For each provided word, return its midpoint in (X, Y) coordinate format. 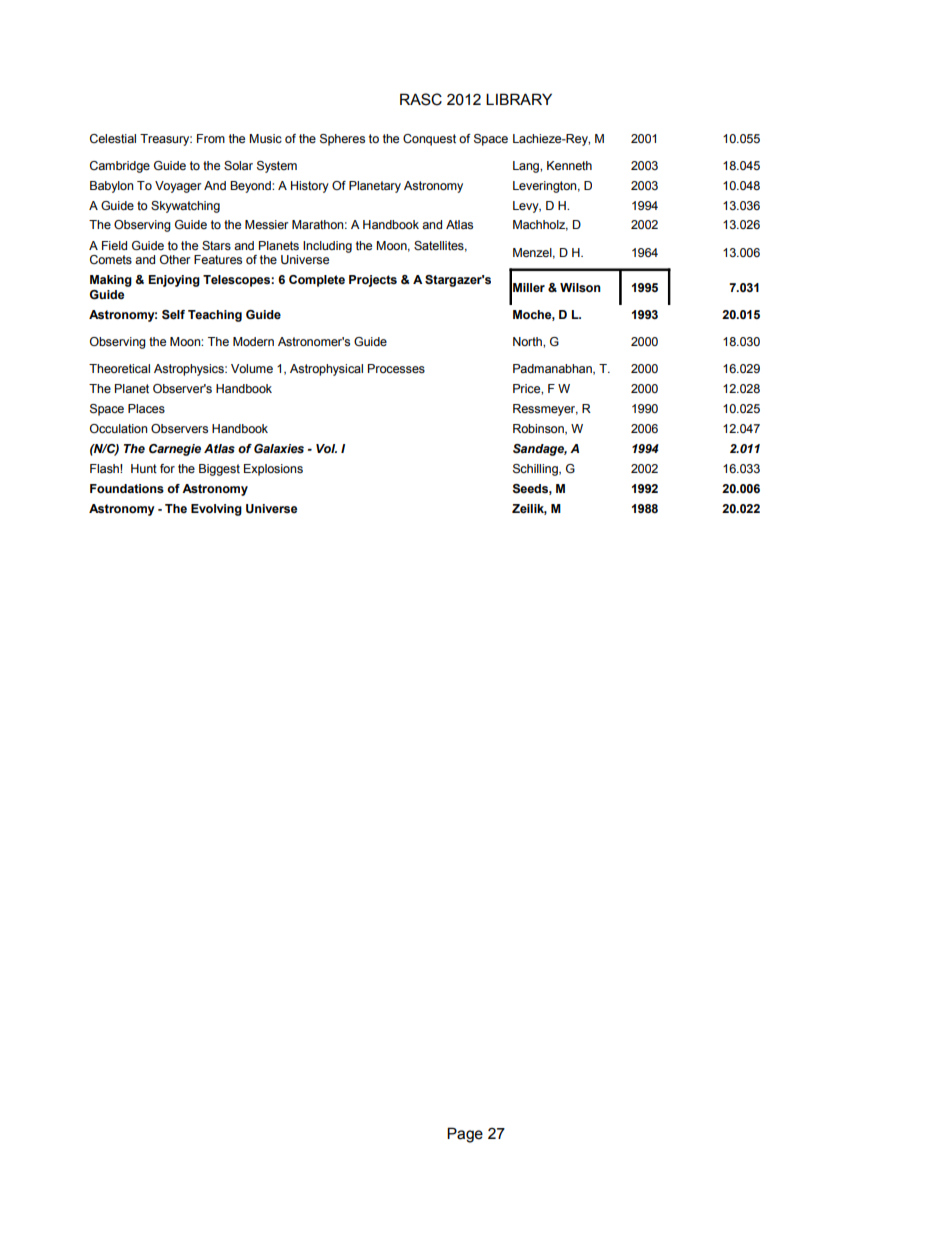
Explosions (273, 470)
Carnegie (175, 450)
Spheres (342, 140)
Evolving (216, 510)
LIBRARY (519, 99)
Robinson (539, 429)
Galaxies (279, 449)
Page (465, 1135)
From (211, 138)
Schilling (536, 470)
